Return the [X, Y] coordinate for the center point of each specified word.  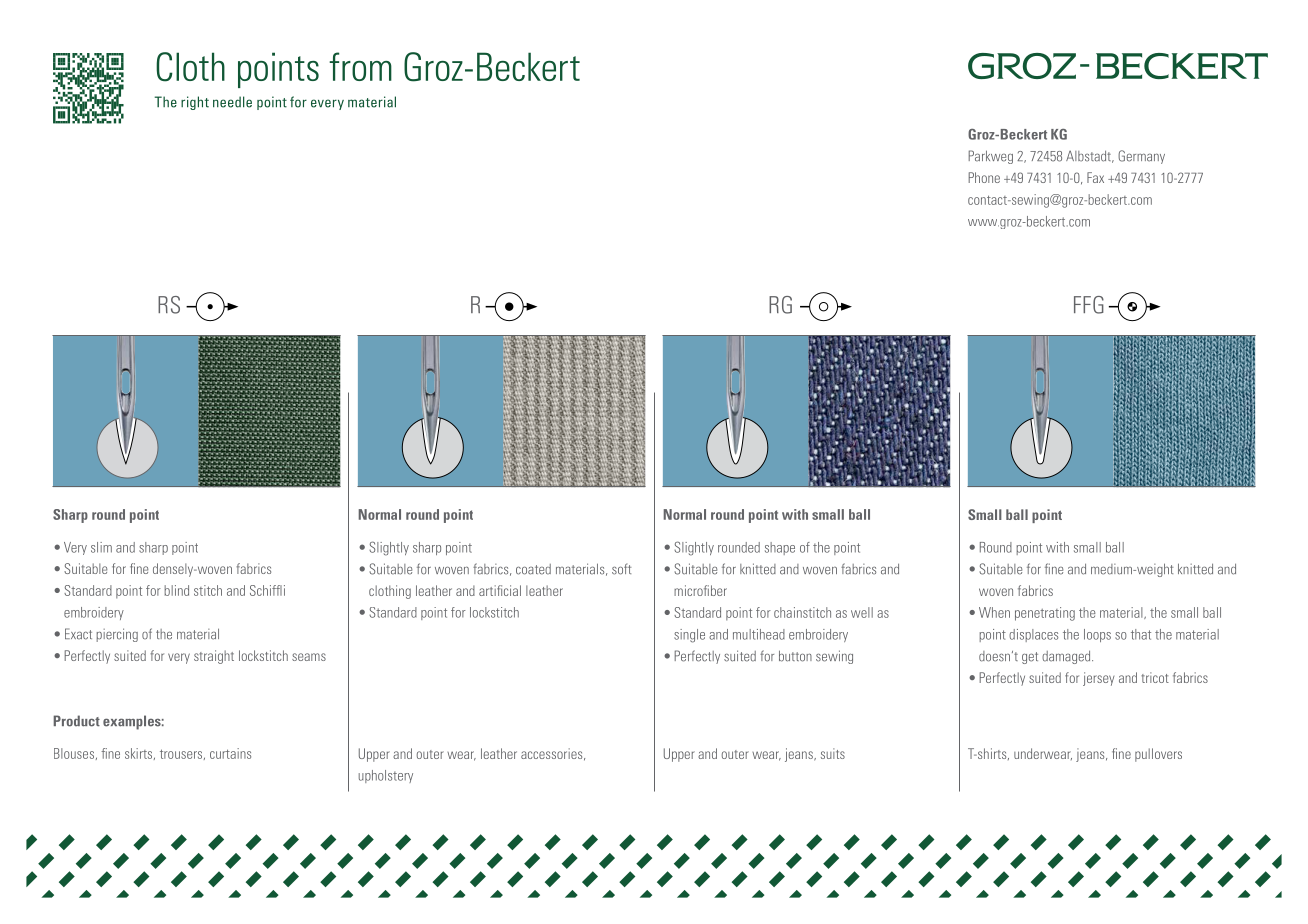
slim [101, 547]
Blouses [74, 753]
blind [176, 590]
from [360, 66]
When [994, 612]
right [195, 103]
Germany [1141, 157]
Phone [984, 177]
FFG [1089, 305]
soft [621, 569]
